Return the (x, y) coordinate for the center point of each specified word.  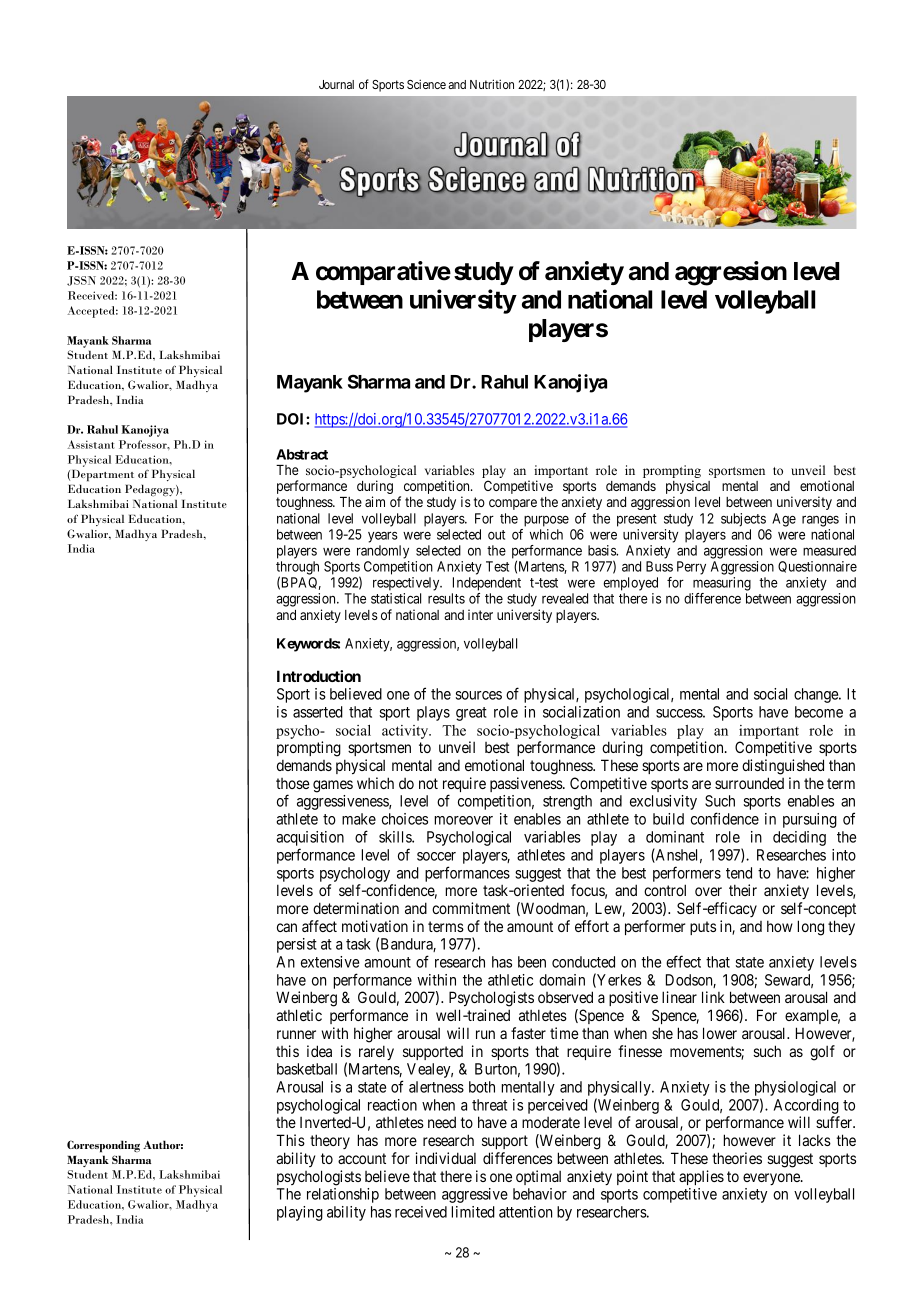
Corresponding (103, 1146)
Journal (336, 84)
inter (480, 614)
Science (426, 84)
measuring (722, 584)
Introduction (319, 676)
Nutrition (492, 84)
